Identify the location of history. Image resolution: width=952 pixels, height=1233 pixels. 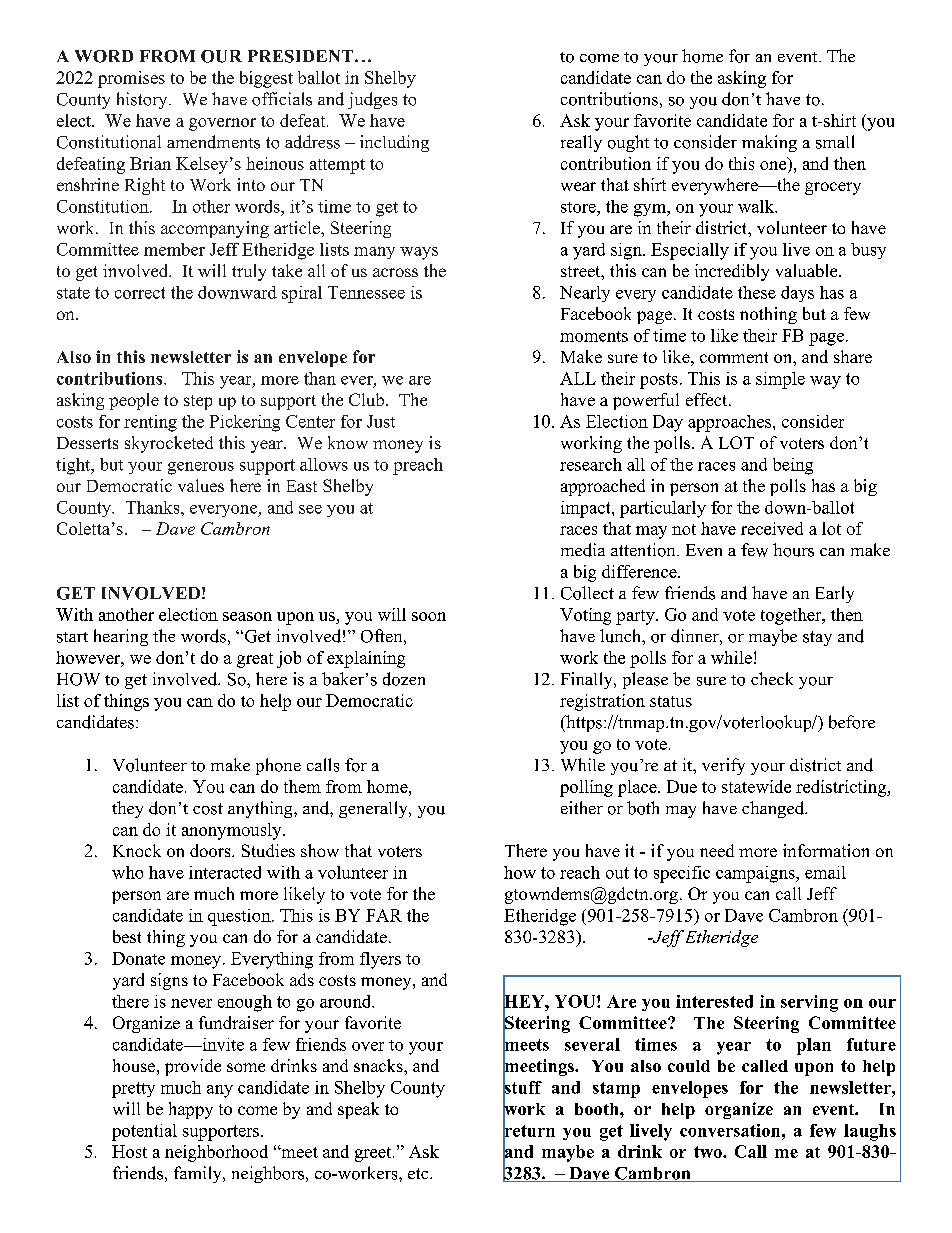
(143, 100).
